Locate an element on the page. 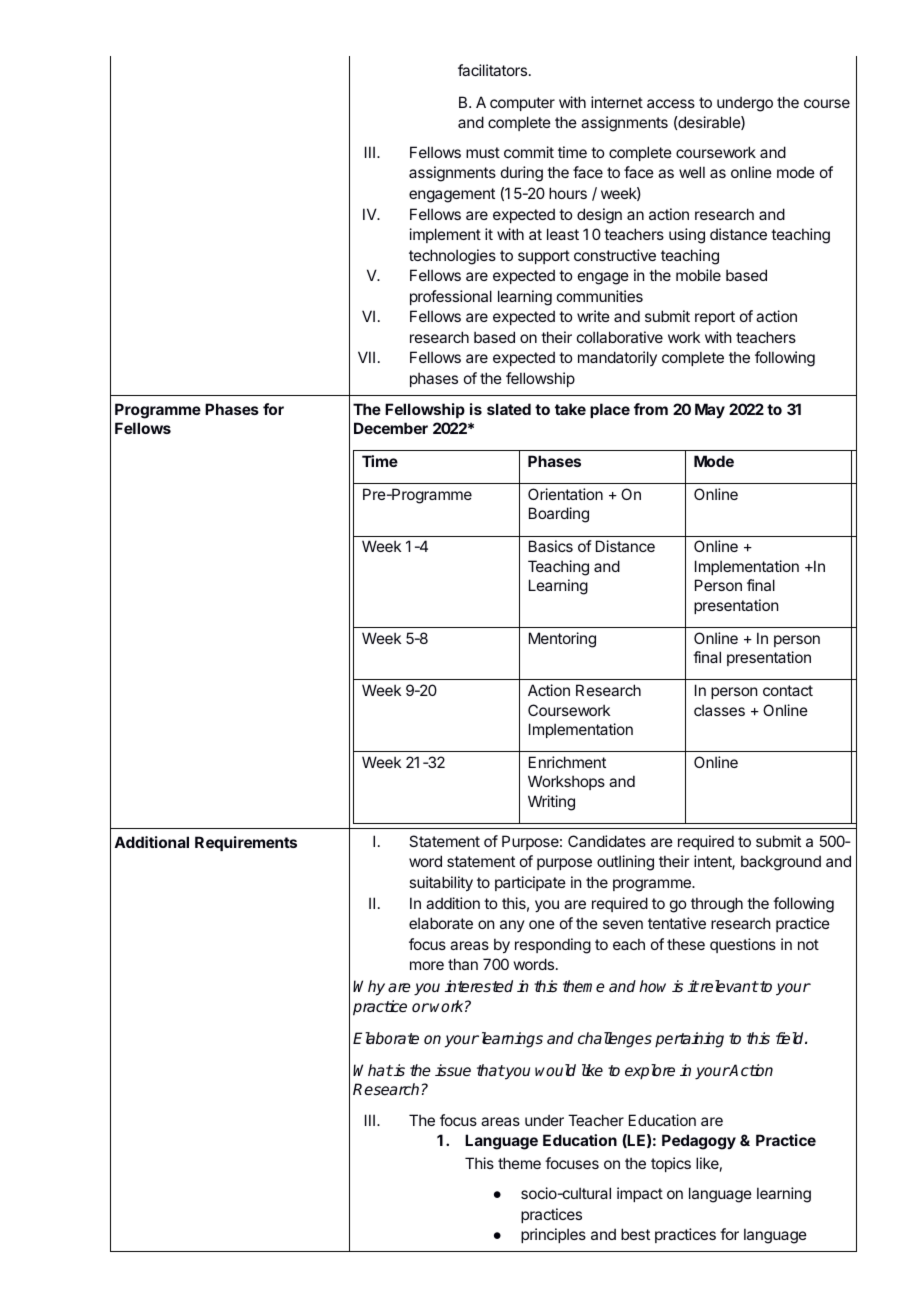  must is located at coordinates (483, 152).
